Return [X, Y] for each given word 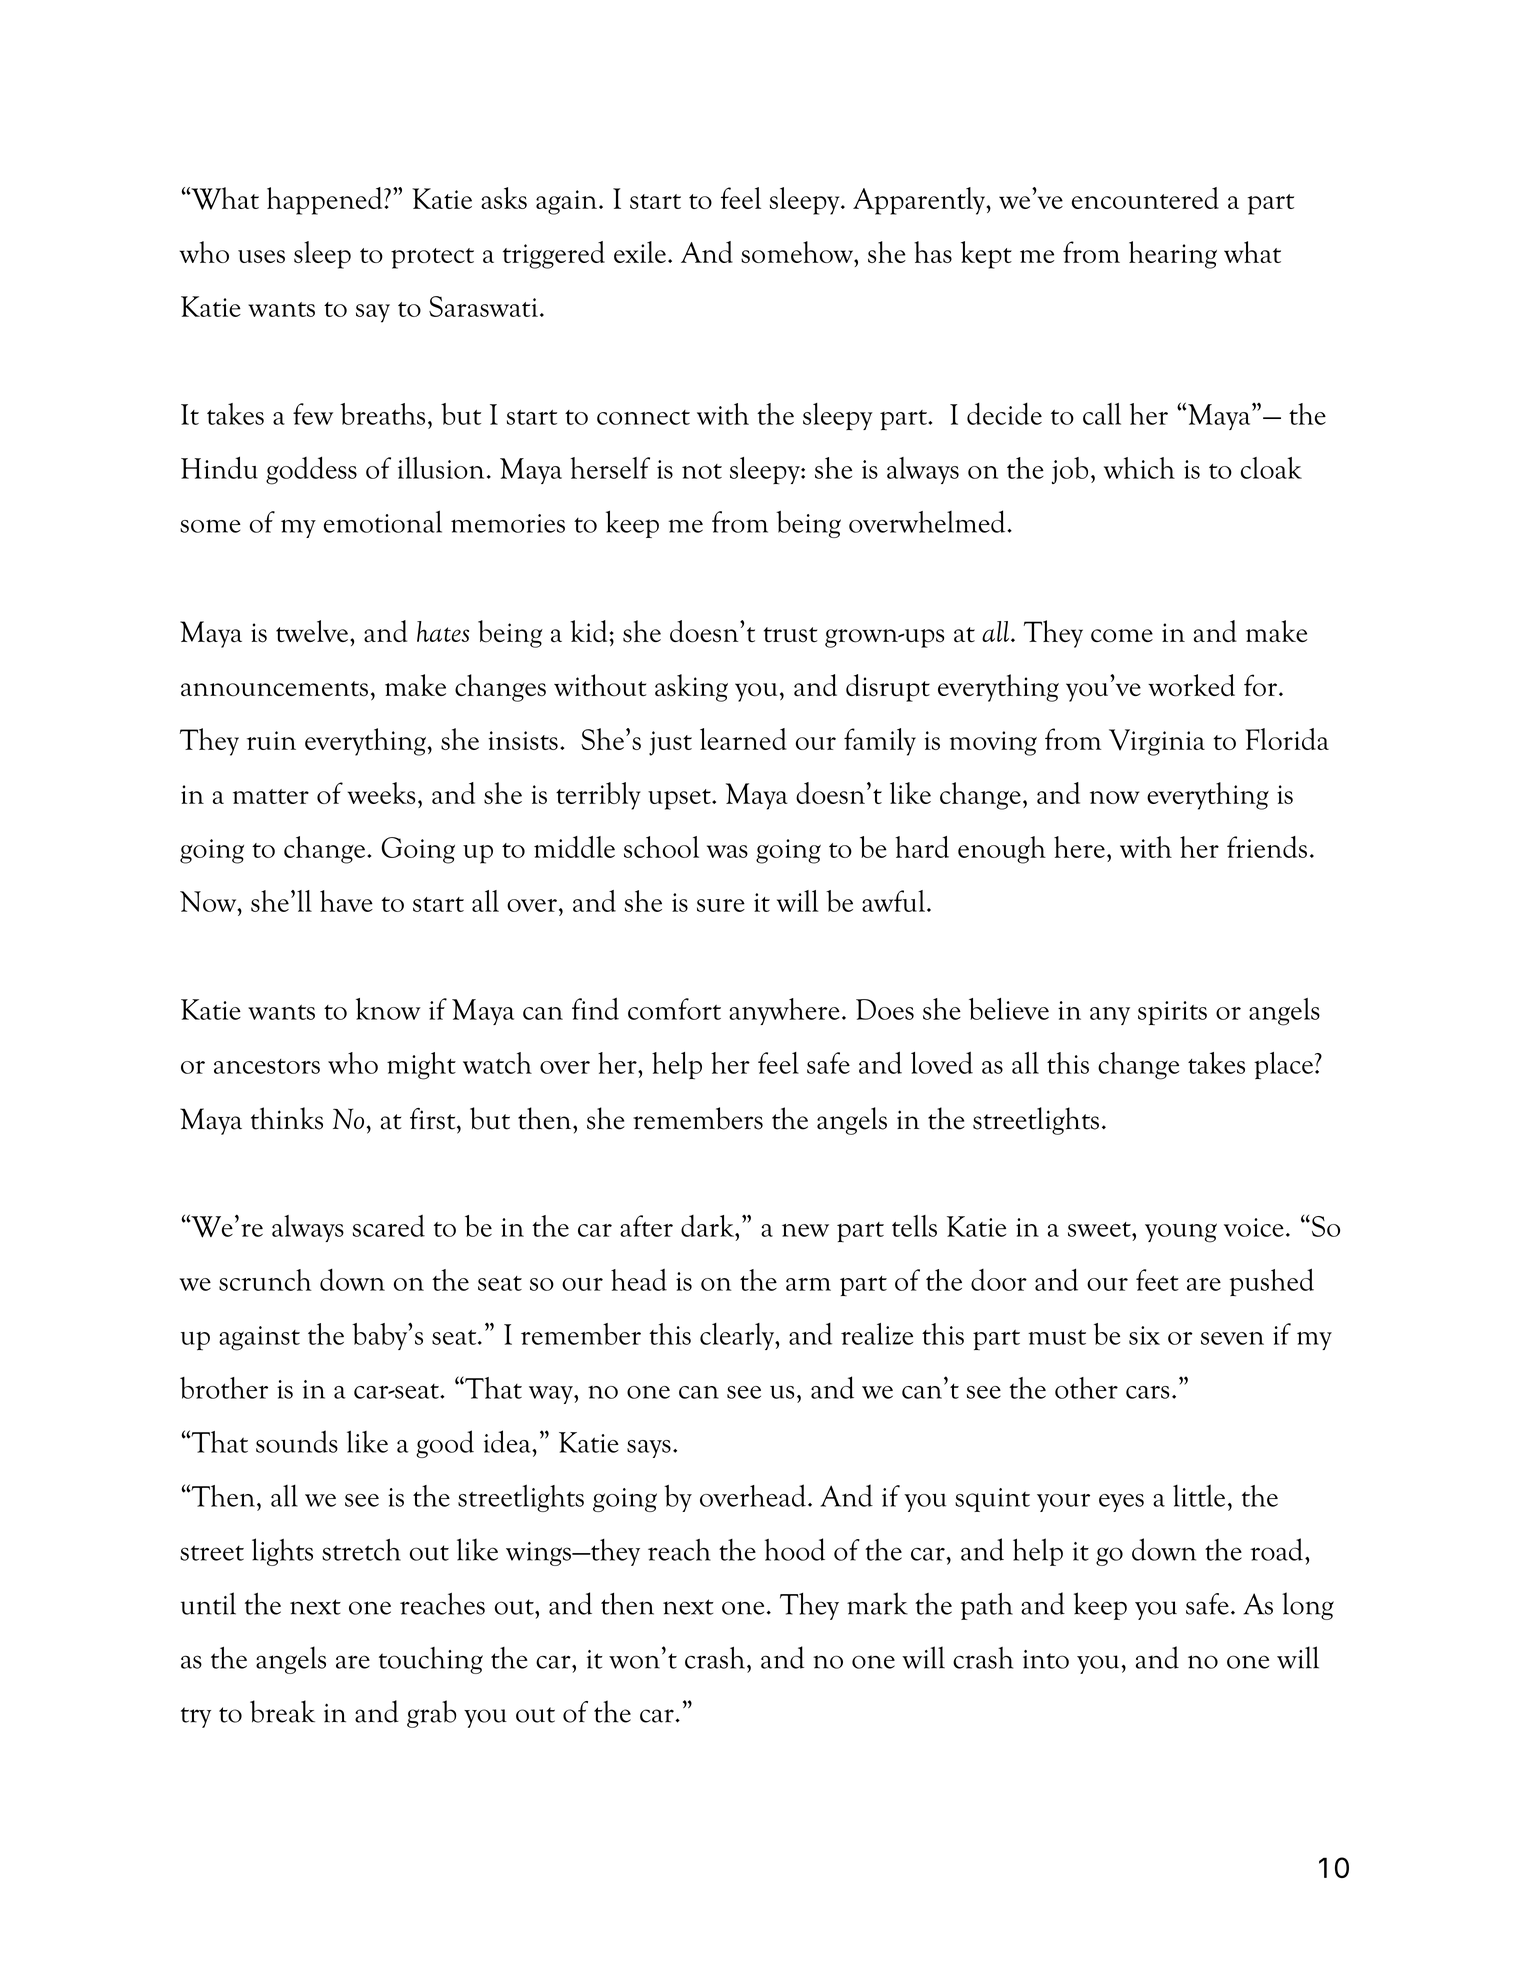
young [1181, 1233]
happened [326, 201]
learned [743, 739]
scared [389, 1226]
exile [640, 252]
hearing [1173, 255]
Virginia [1157, 742]
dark [709, 1226]
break [282, 1711]
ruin [271, 740]
